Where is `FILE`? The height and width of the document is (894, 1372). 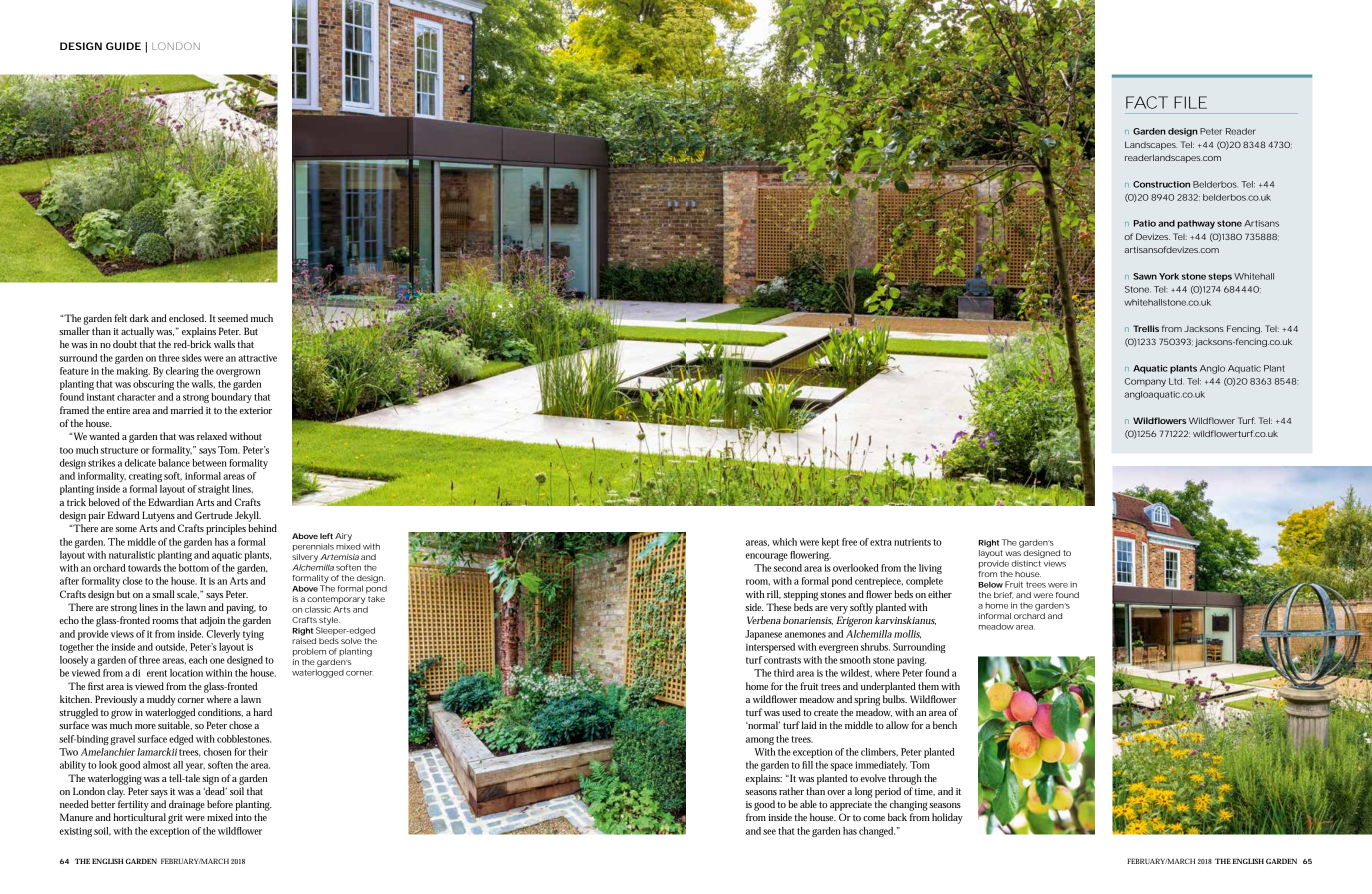
FILE is located at coordinates (1190, 102).
